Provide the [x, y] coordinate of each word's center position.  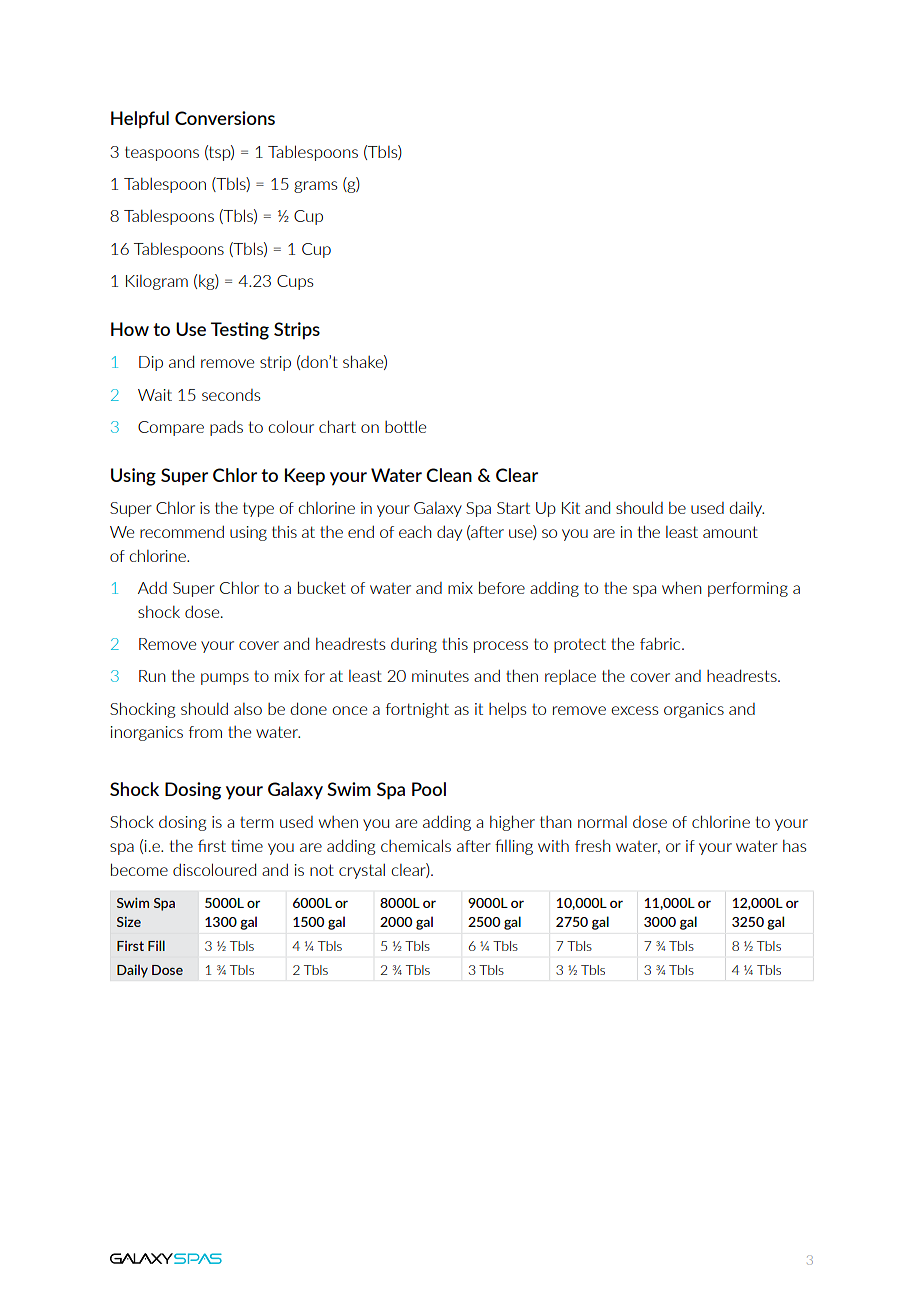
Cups [295, 282]
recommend [182, 531]
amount [730, 532]
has [795, 846]
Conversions [225, 118]
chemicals [416, 845]
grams [316, 187]
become [139, 869]
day [449, 533]
